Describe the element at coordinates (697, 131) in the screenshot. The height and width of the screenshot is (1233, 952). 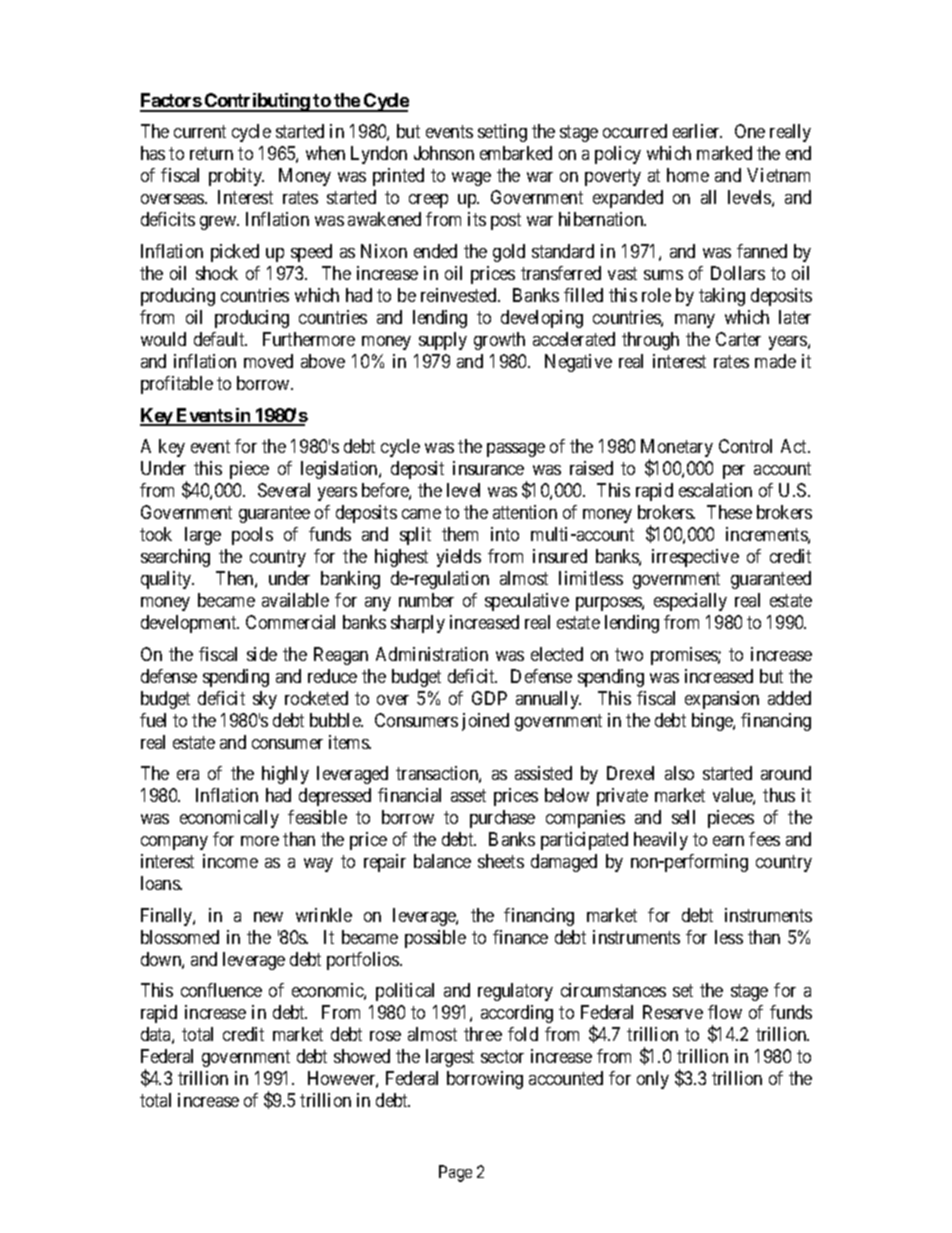
I see `earlier` at that location.
